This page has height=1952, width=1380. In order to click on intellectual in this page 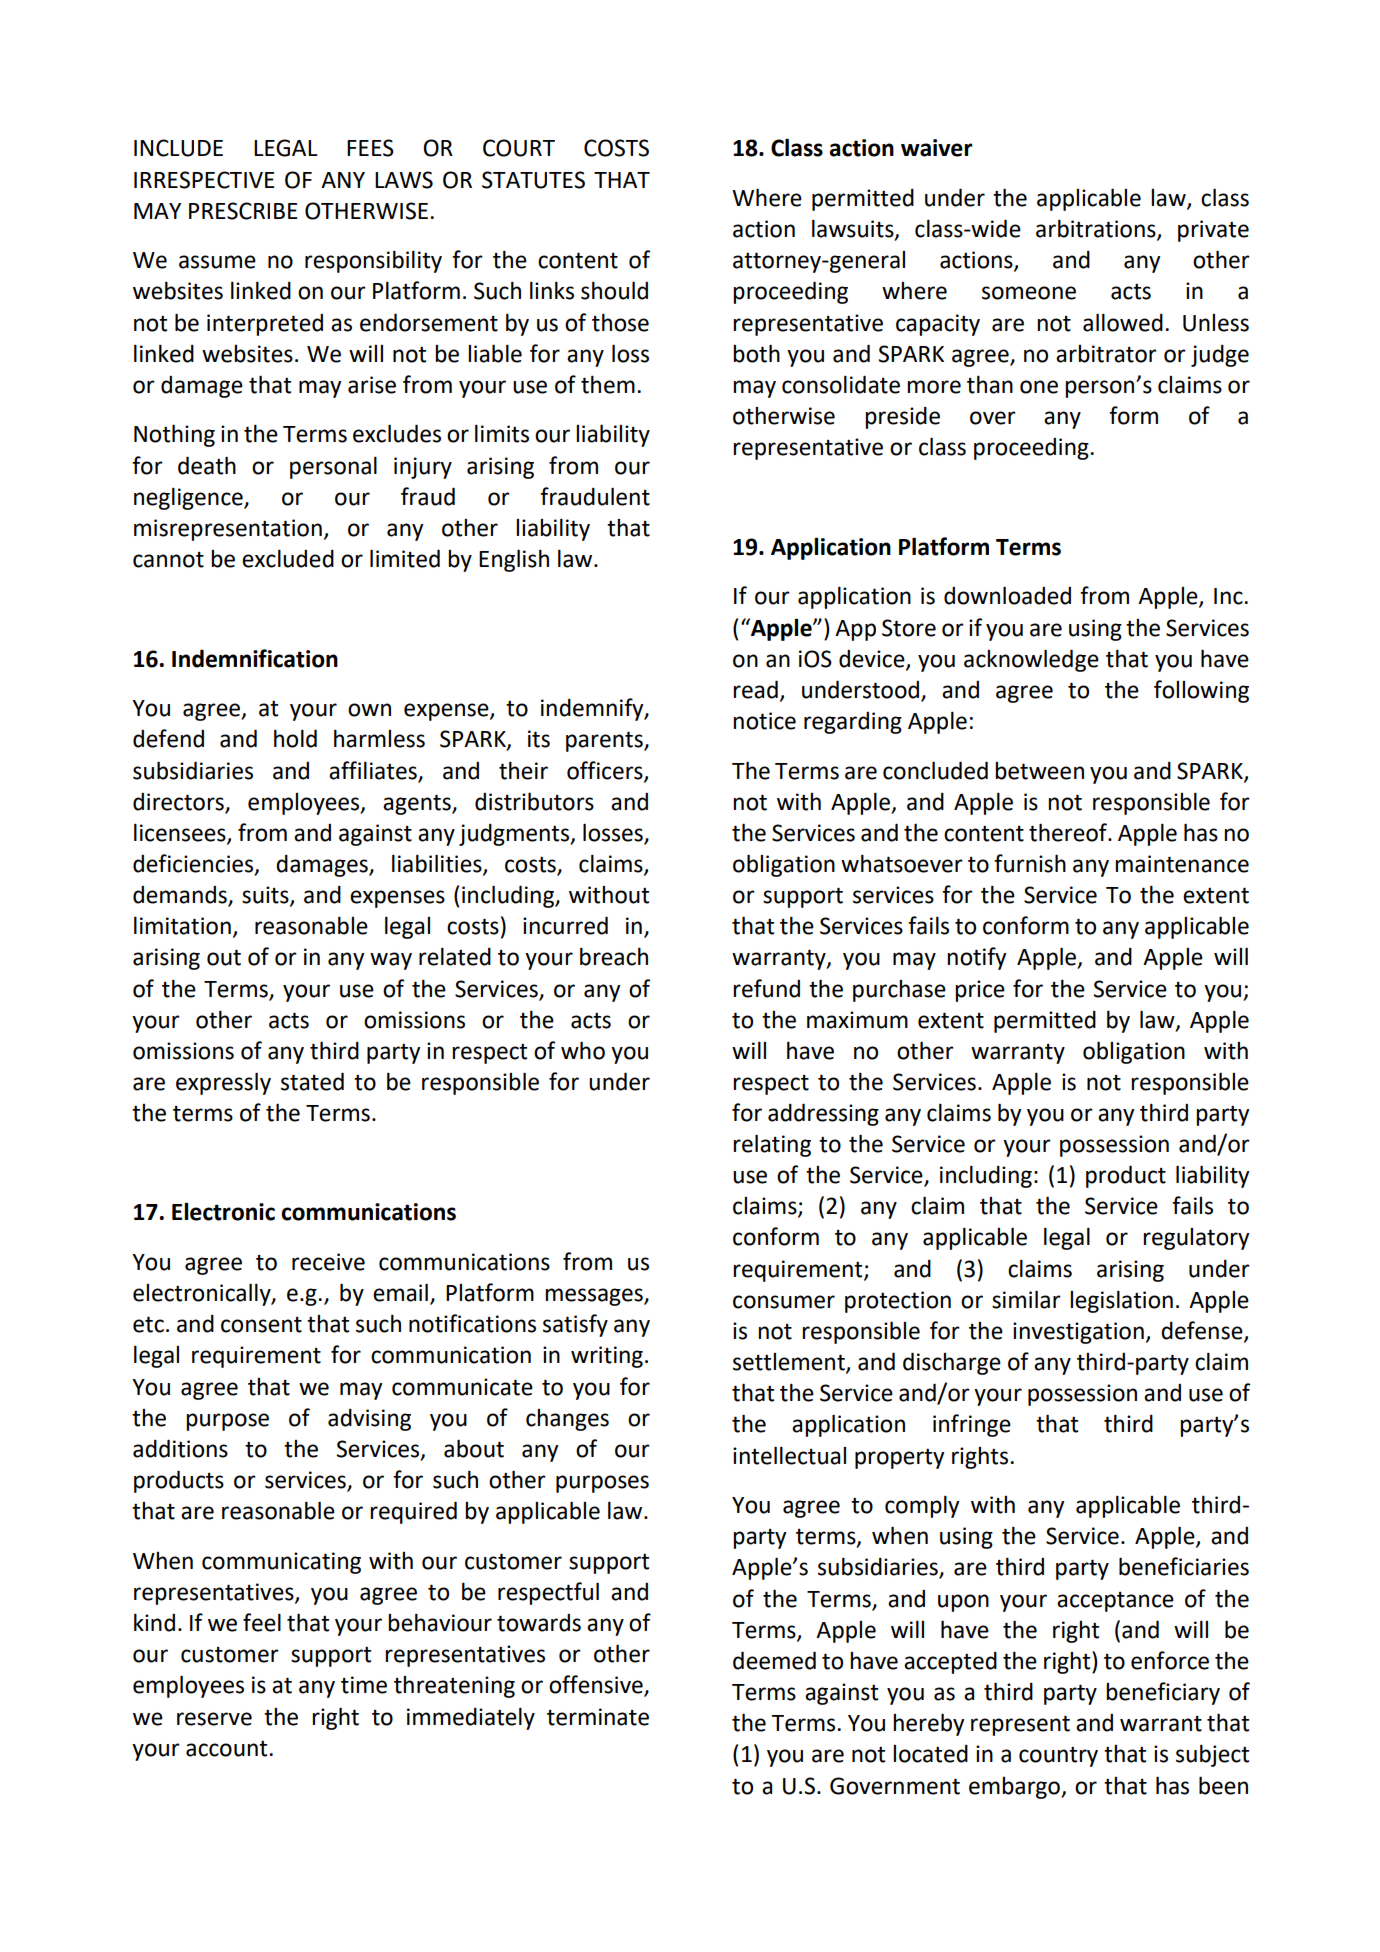, I will do `click(789, 1455)`.
